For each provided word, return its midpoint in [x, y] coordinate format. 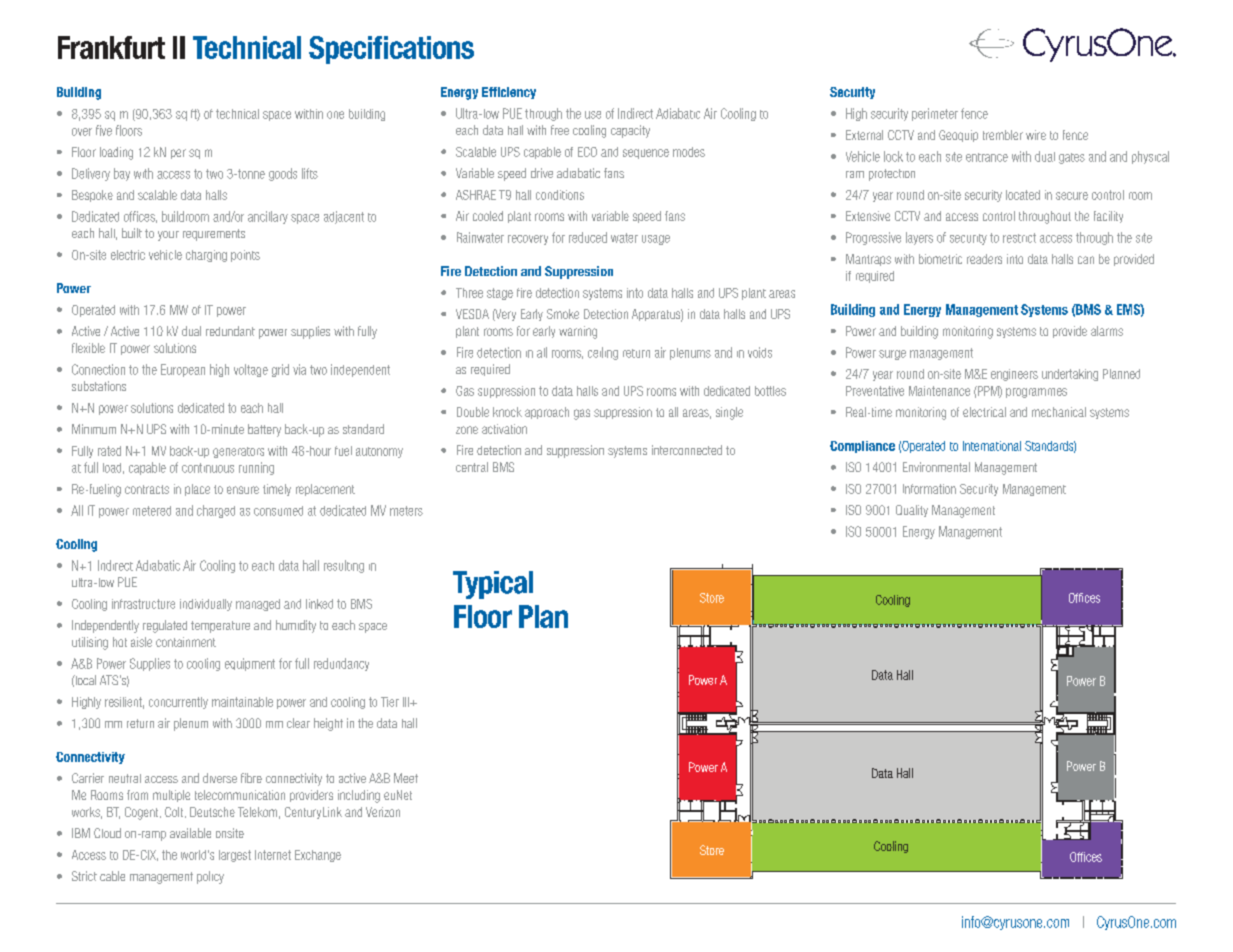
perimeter [935, 114]
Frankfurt [111, 47]
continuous [208, 468]
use [593, 115]
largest [235, 856]
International [992, 446]
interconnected [687, 450]
